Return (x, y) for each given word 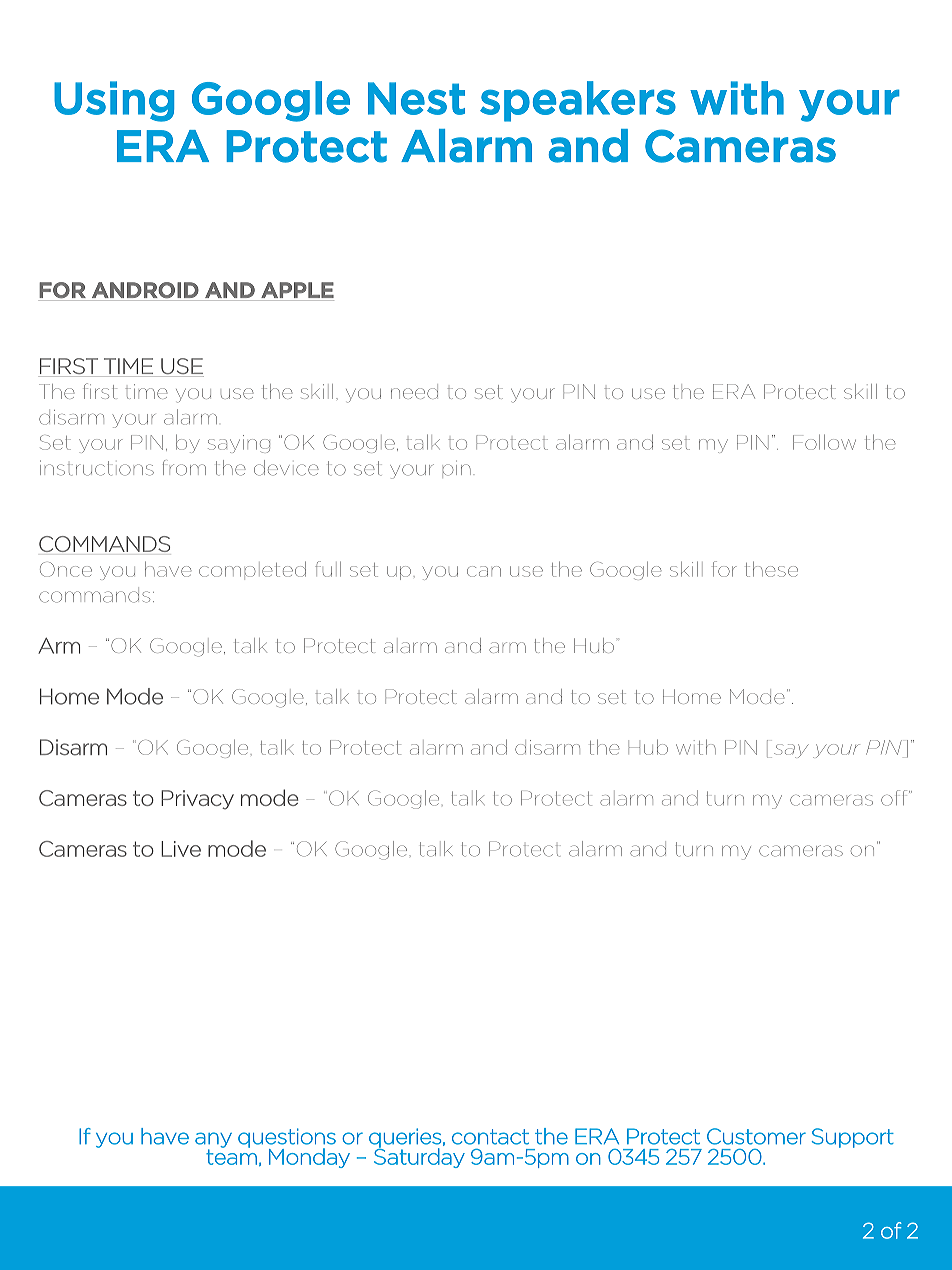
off (895, 798)
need (414, 393)
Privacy (197, 800)
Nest (416, 98)
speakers (578, 101)
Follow (824, 442)
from (184, 468)
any (213, 1141)
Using (114, 101)
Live (181, 849)
